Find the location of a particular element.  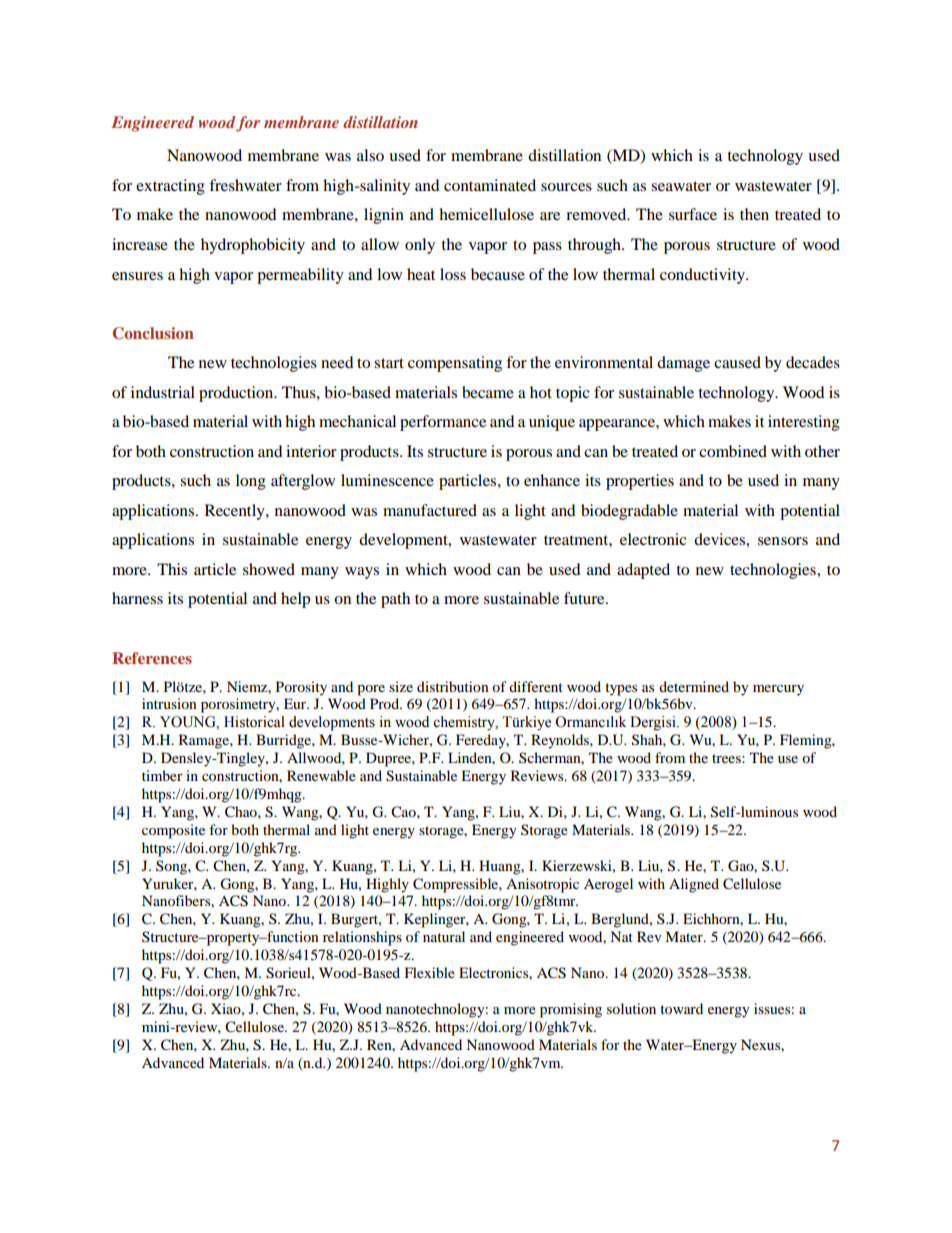

contaminated is located at coordinates (490, 185).
